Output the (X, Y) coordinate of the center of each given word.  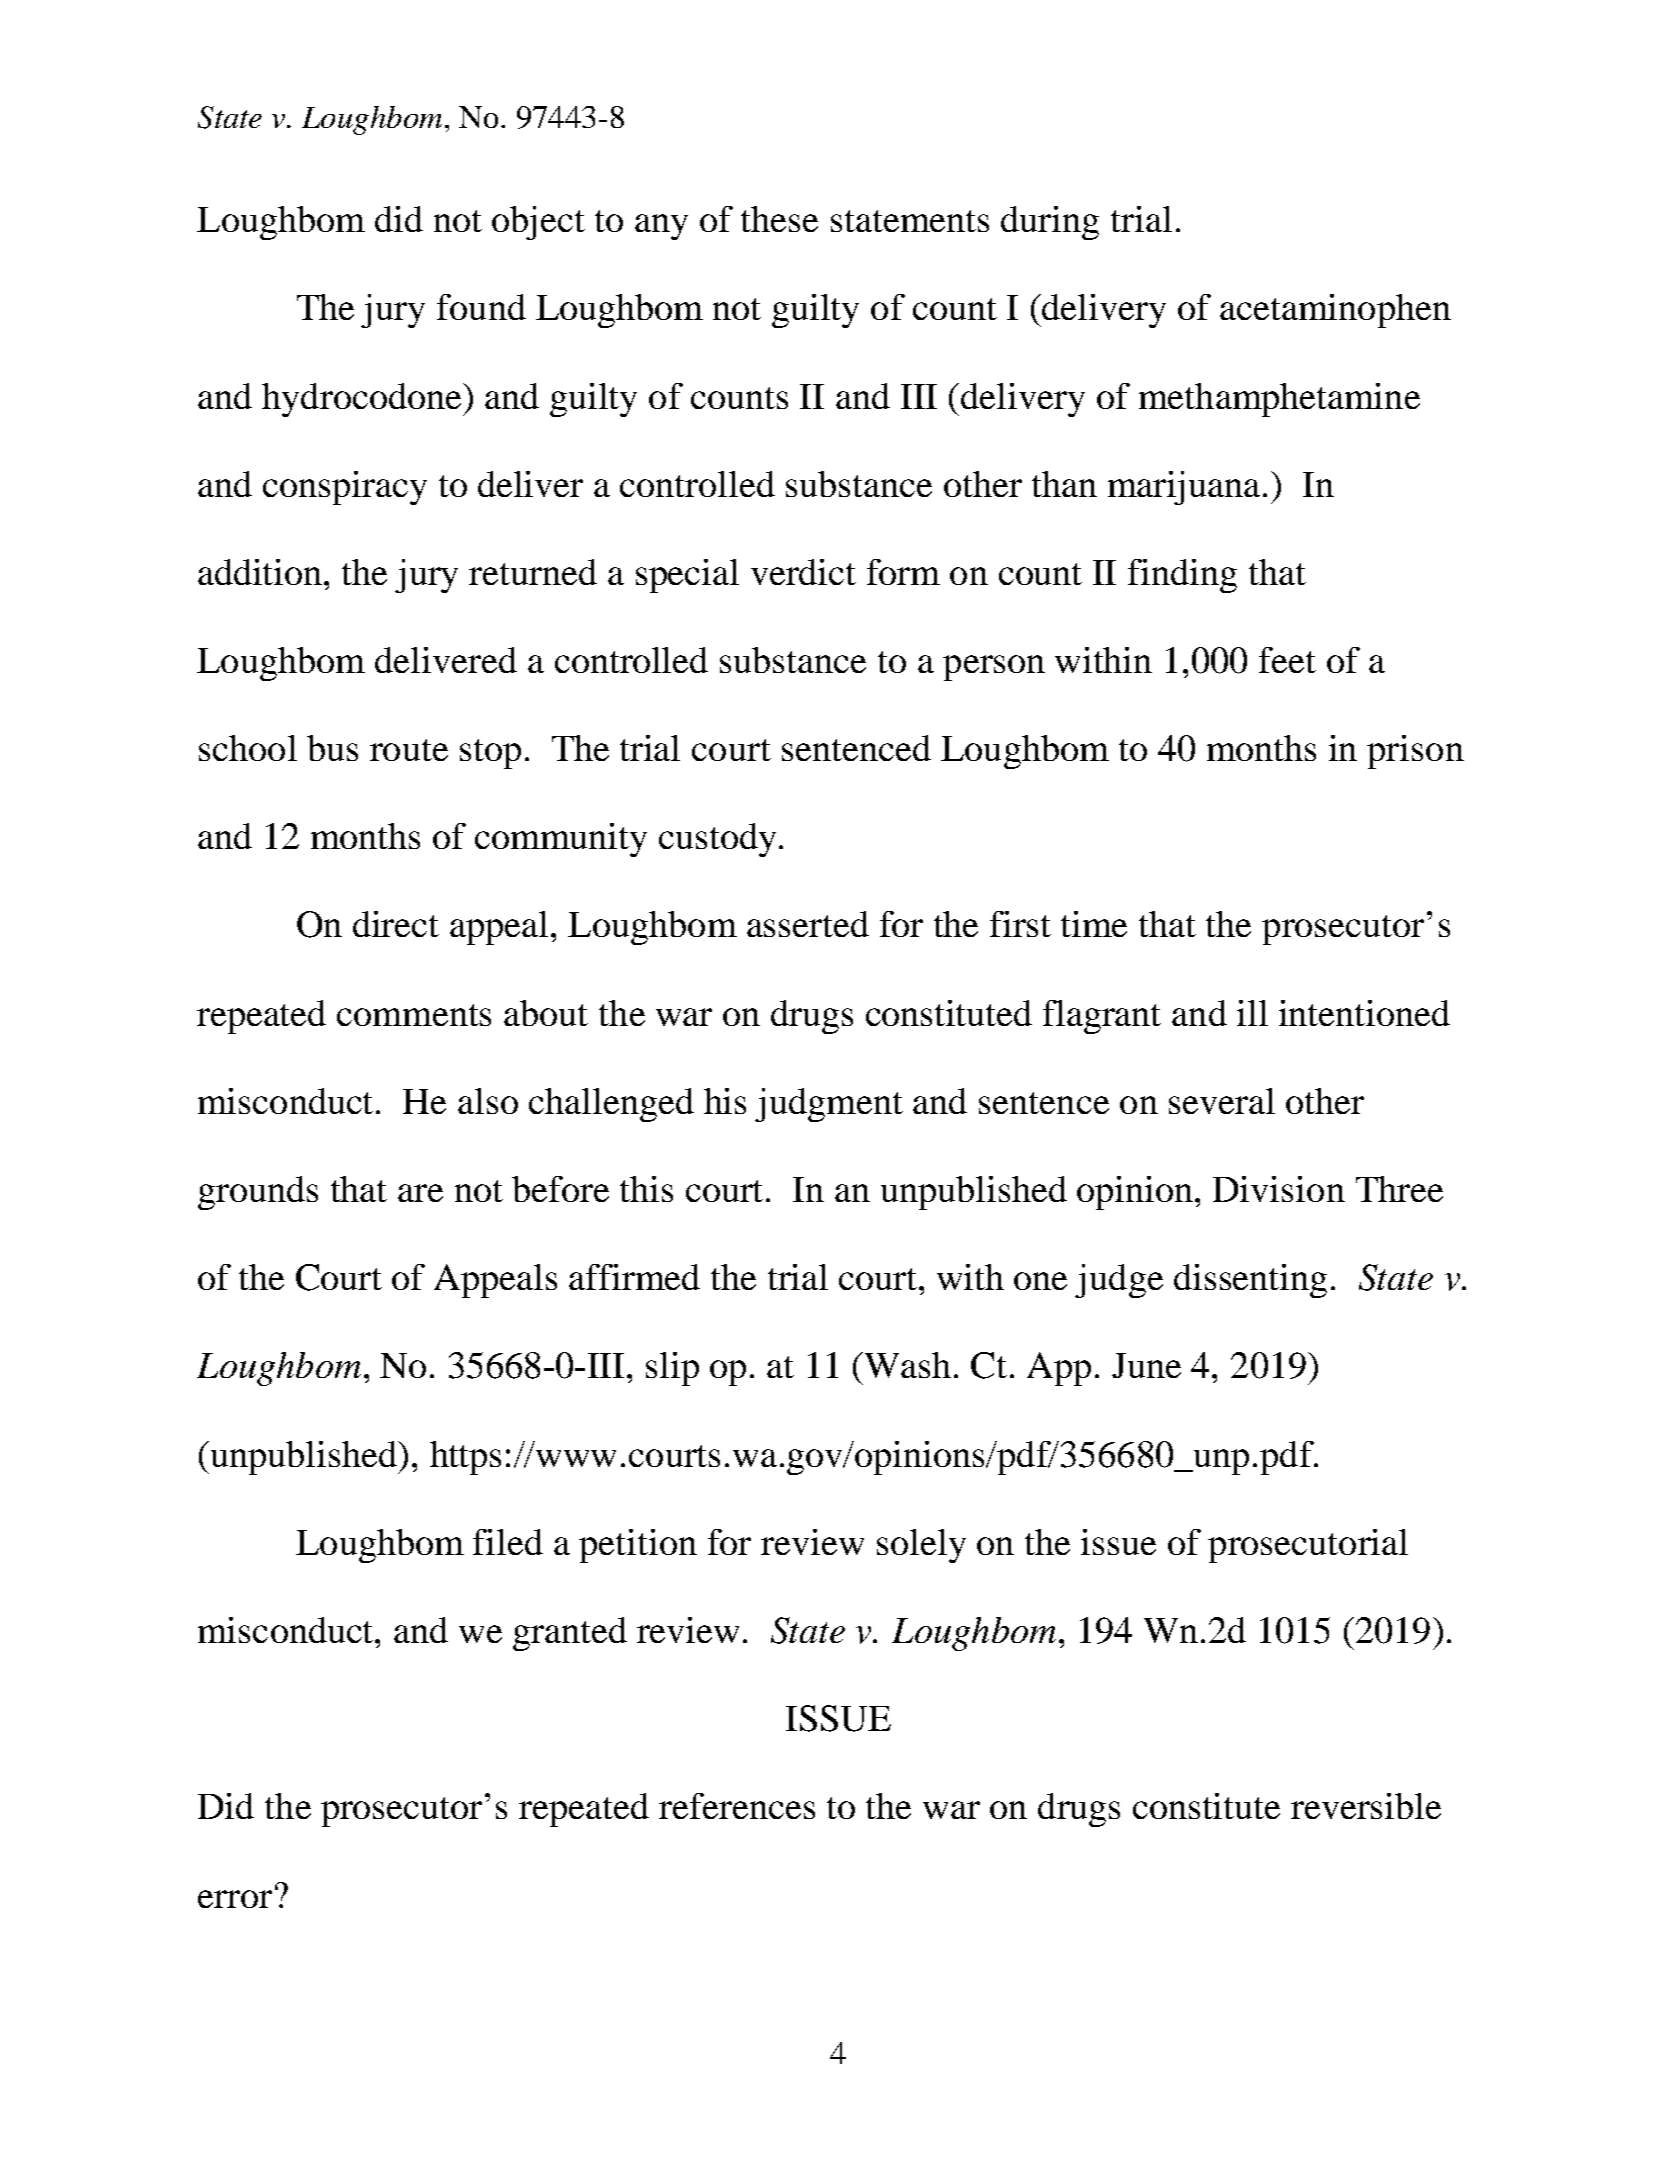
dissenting (1250, 1281)
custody (717, 840)
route (409, 750)
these (779, 219)
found (481, 307)
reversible (1366, 1806)
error (235, 1899)
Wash (908, 1365)
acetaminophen (1335, 311)
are (420, 1193)
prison (1415, 752)
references (737, 1806)
